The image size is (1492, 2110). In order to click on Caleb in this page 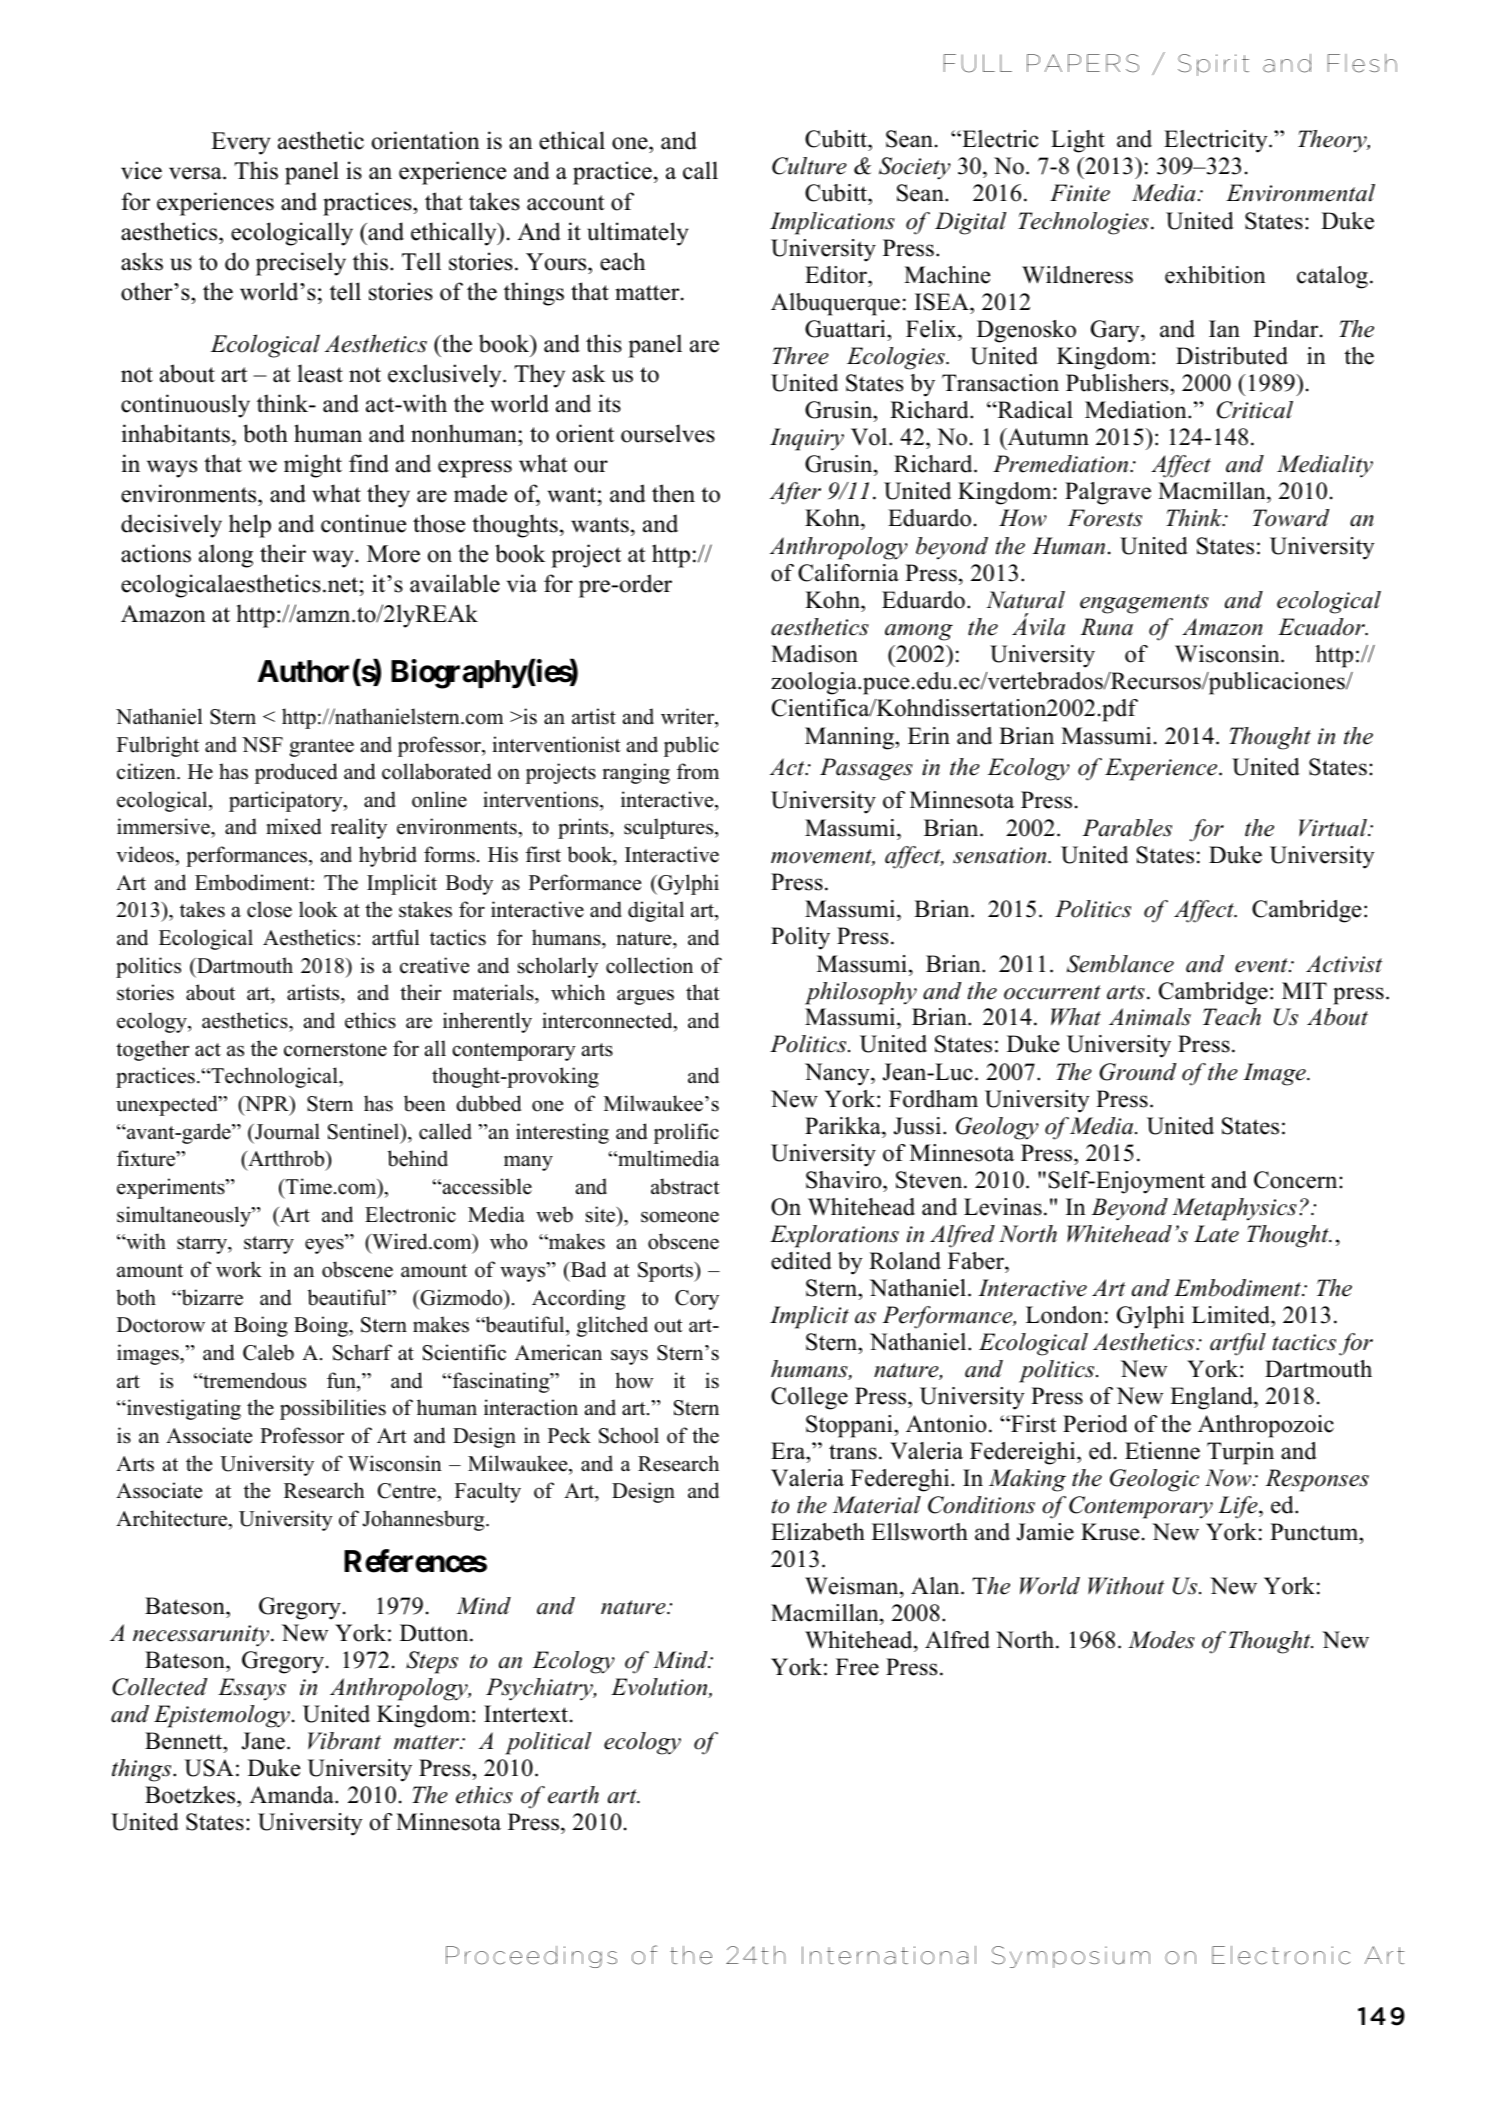, I will do `click(268, 1352)`.
